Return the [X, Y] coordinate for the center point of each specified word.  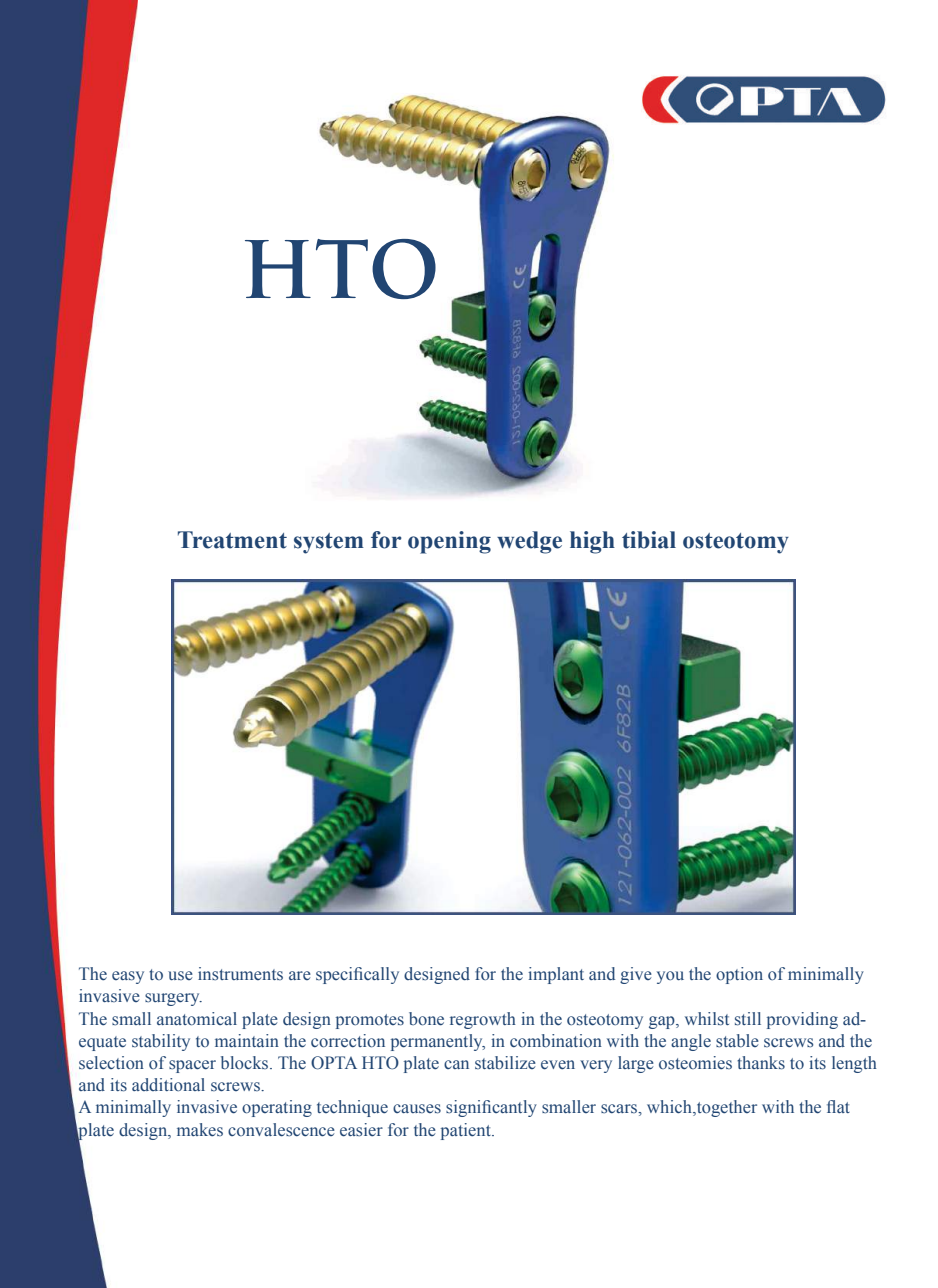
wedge [529, 542]
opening [449, 542]
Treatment [232, 540]
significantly [491, 1108]
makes [200, 1130]
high [592, 542]
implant [556, 975]
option [739, 975]
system [329, 543]
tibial [649, 540]
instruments [240, 974]
